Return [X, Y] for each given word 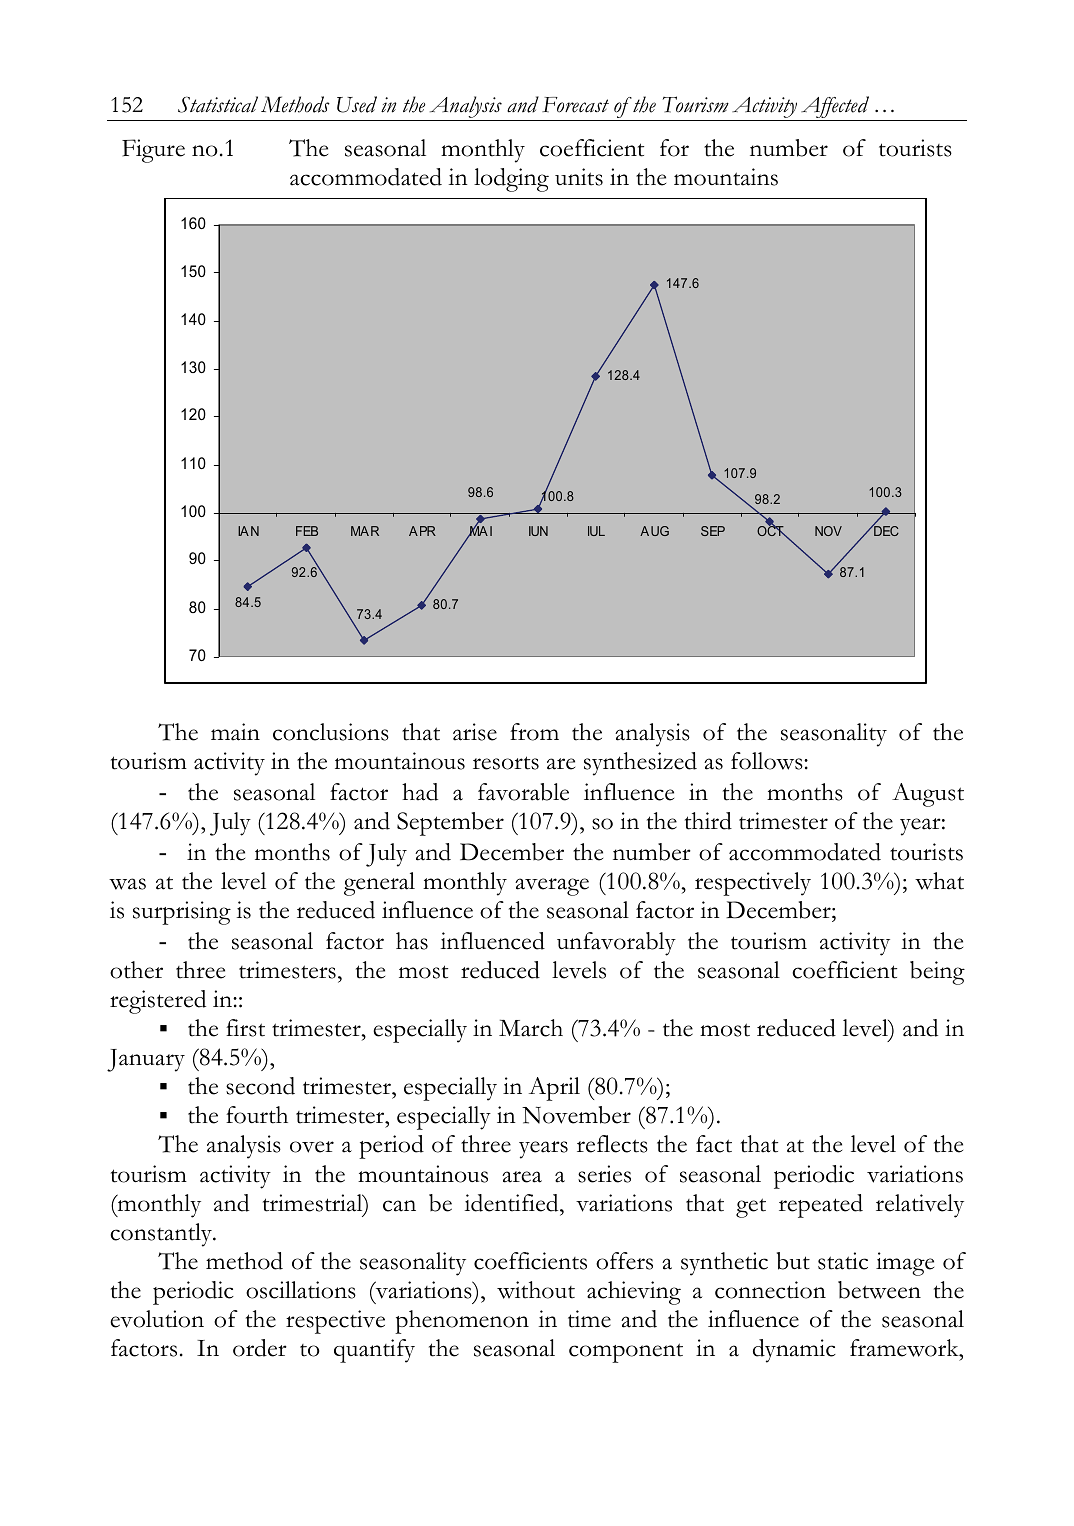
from [534, 732]
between [879, 1290]
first [245, 1028]
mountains [726, 177]
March [531, 1028]
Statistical [218, 104]
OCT [771, 530]
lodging [511, 180]
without [536, 1290]
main [235, 732]
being [937, 973]
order [260, 1348]
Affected [835, 108]
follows [768, 761]
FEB [307, 531]
